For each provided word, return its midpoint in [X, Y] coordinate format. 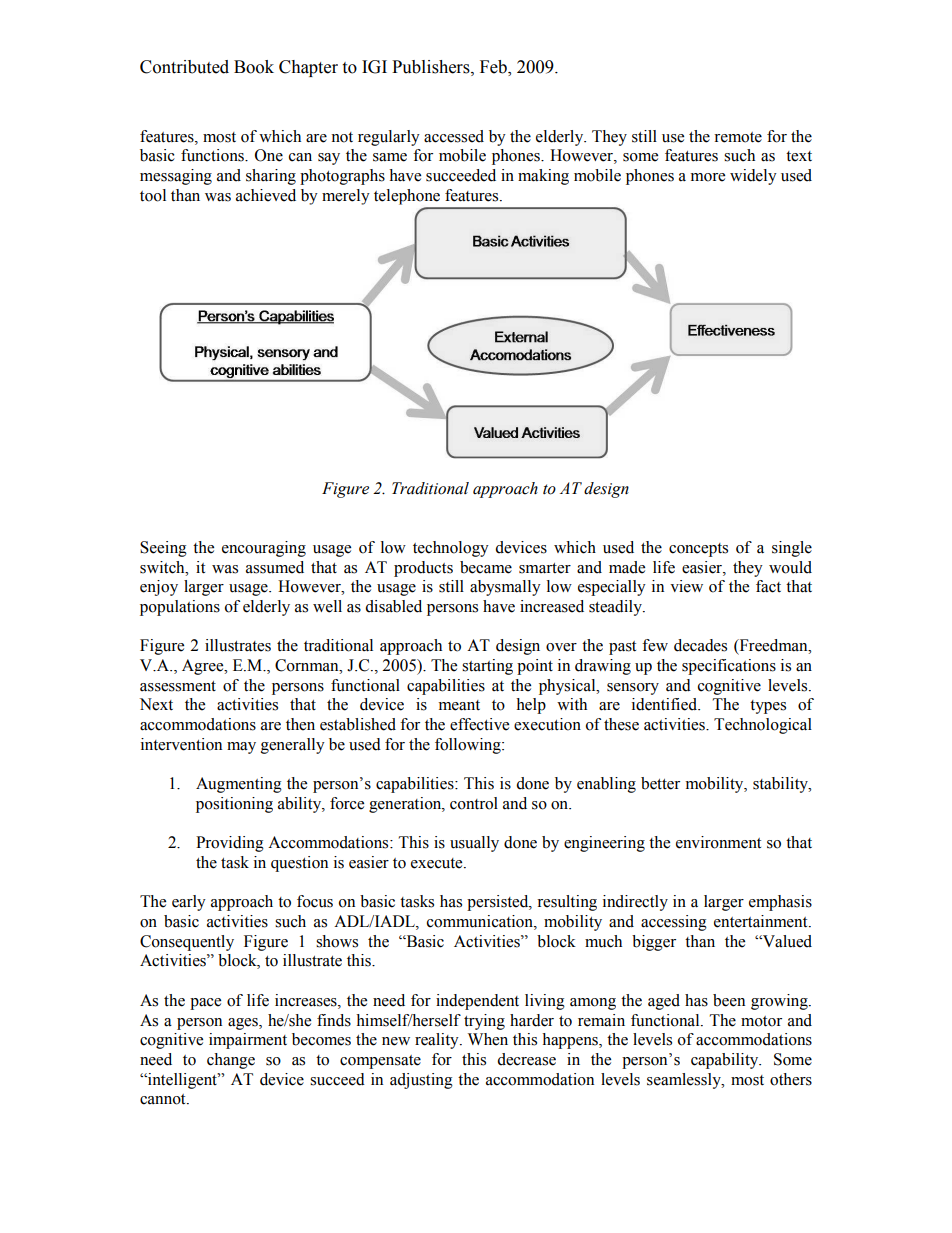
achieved [266, 195]
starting [487, 667]
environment [718, 842]
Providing [230, 844]
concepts [698, 550]
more [708, 177]
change [231, 1061]
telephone [407, 197]
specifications [729, 667]
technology [451, 549]
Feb [494, 68]
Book [254, 67]
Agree [204, 667]
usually [474, 844]
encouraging [264, 549]
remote [738, 137]
